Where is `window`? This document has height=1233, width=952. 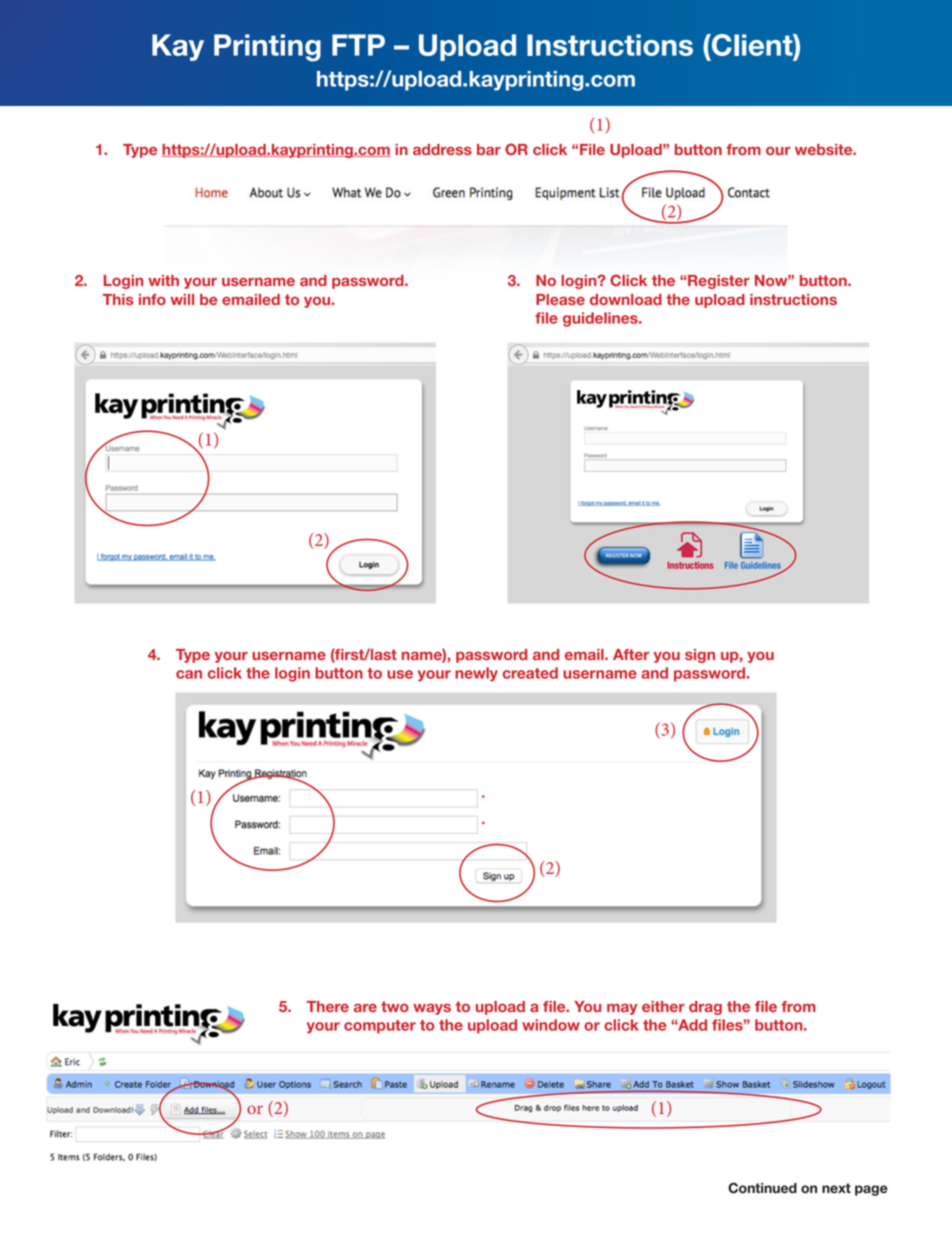
window is located at coordinates (551, 1025).
